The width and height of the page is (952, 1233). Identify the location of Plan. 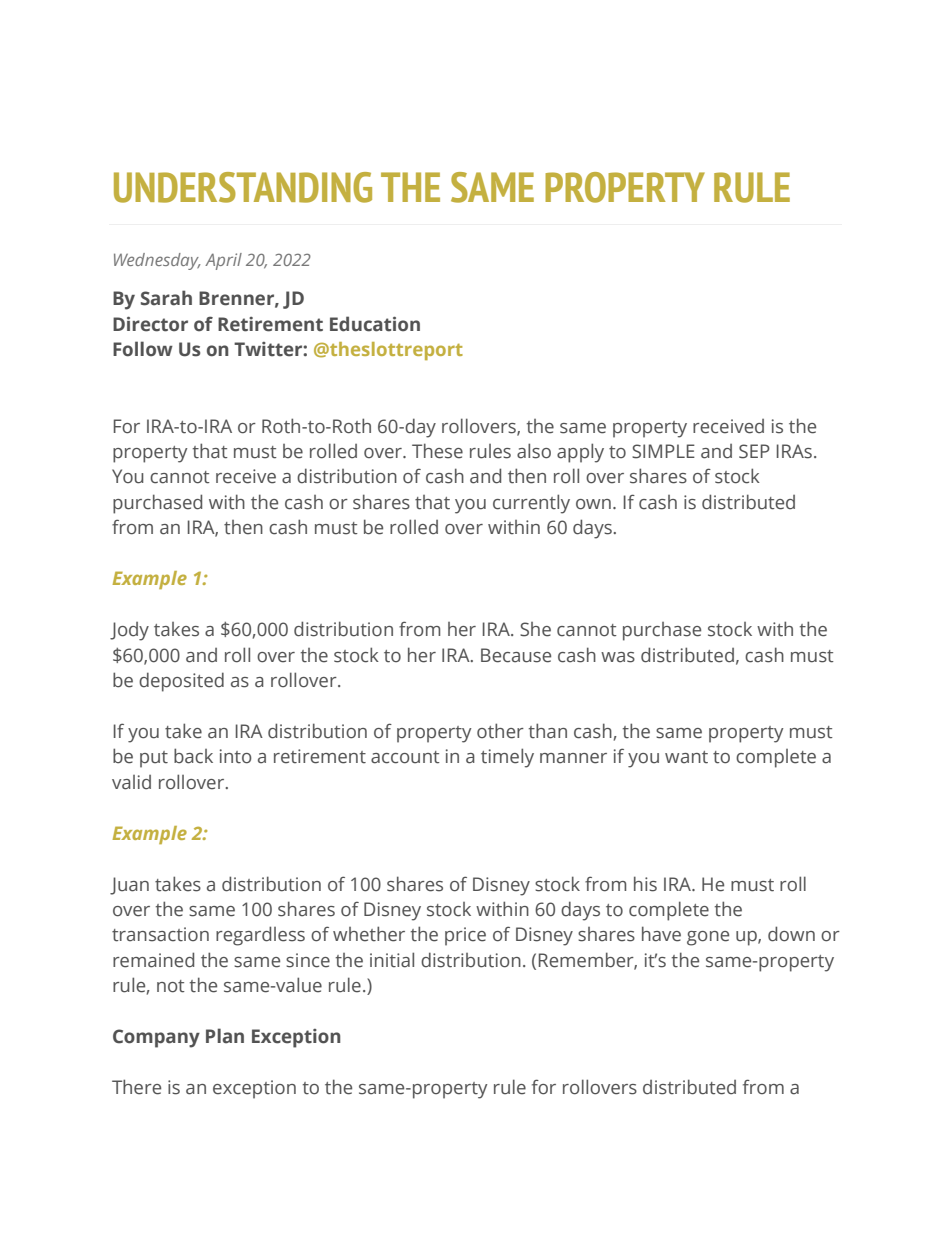
(225, 1036).
